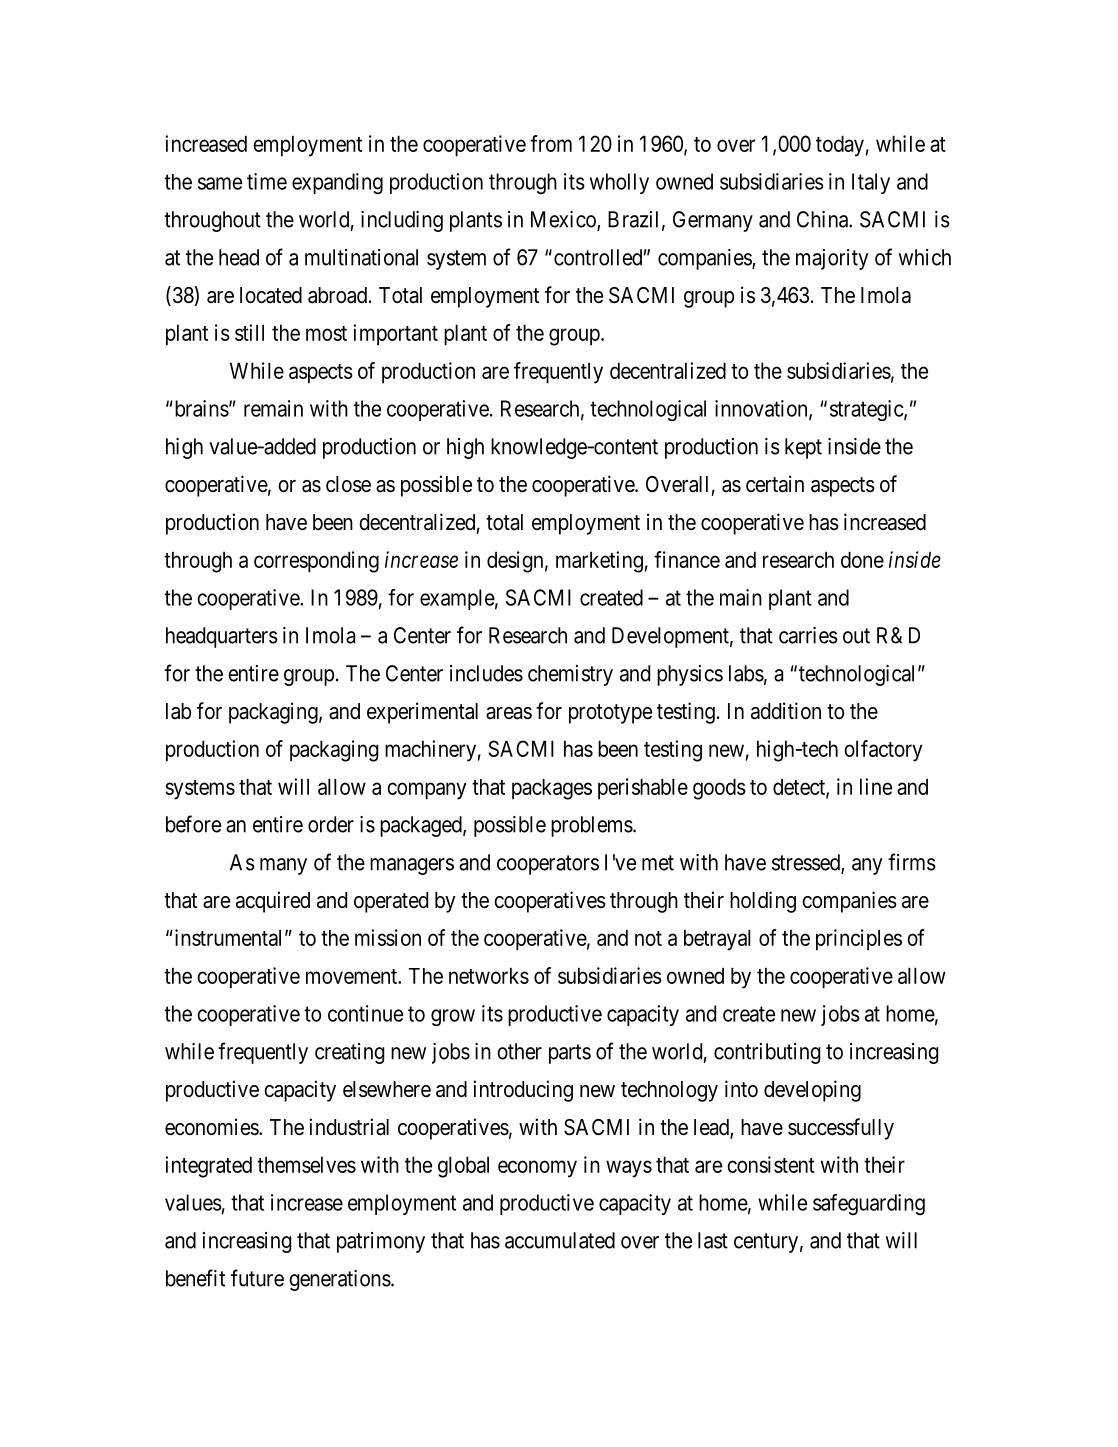 The height and width of the image is (1447, 1118). What do you see at coordinates (257, 1278) in the image?
I see `future` at bounding box center [257, 1278].
